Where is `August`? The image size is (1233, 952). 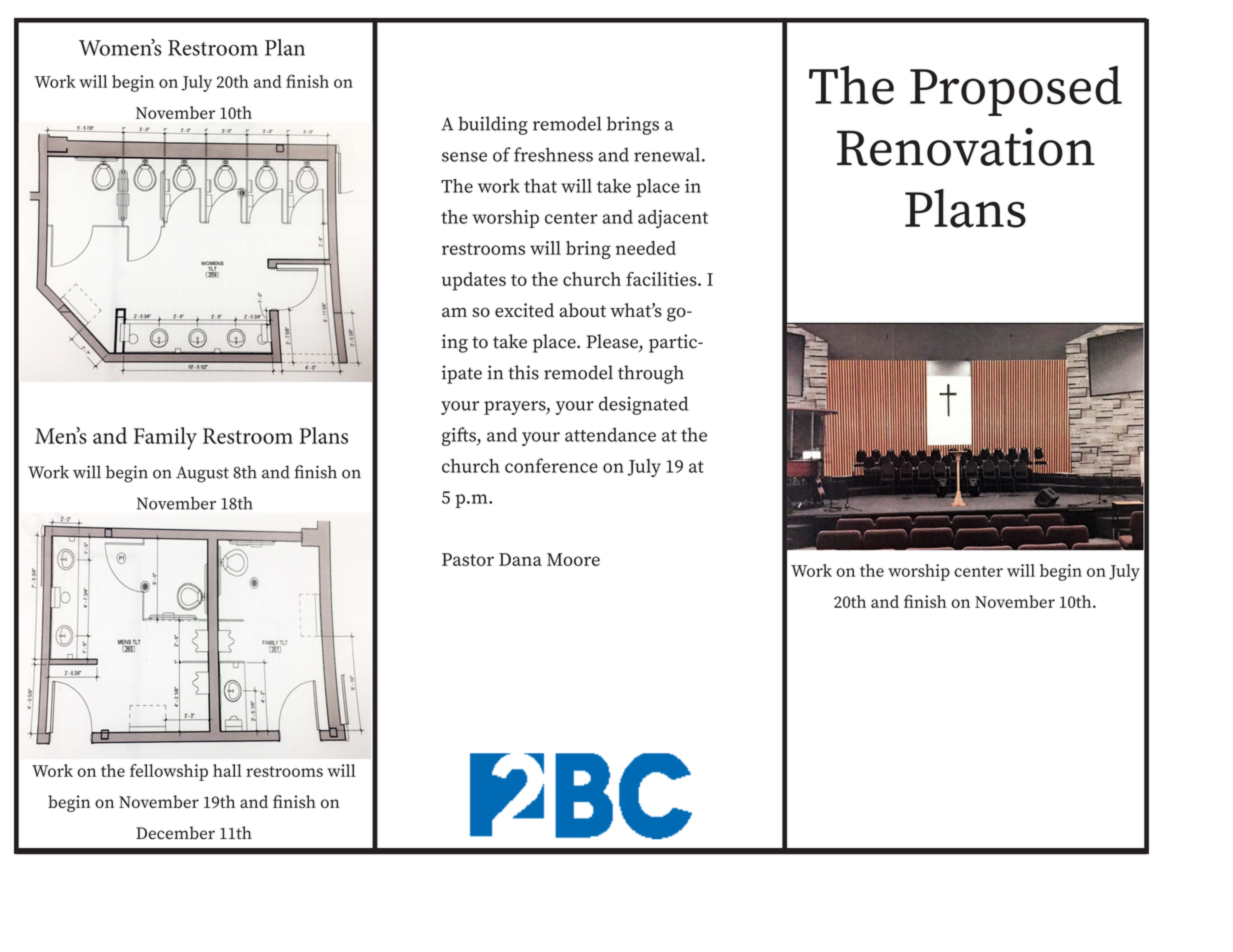
August is located at coordinates (202, 474).
